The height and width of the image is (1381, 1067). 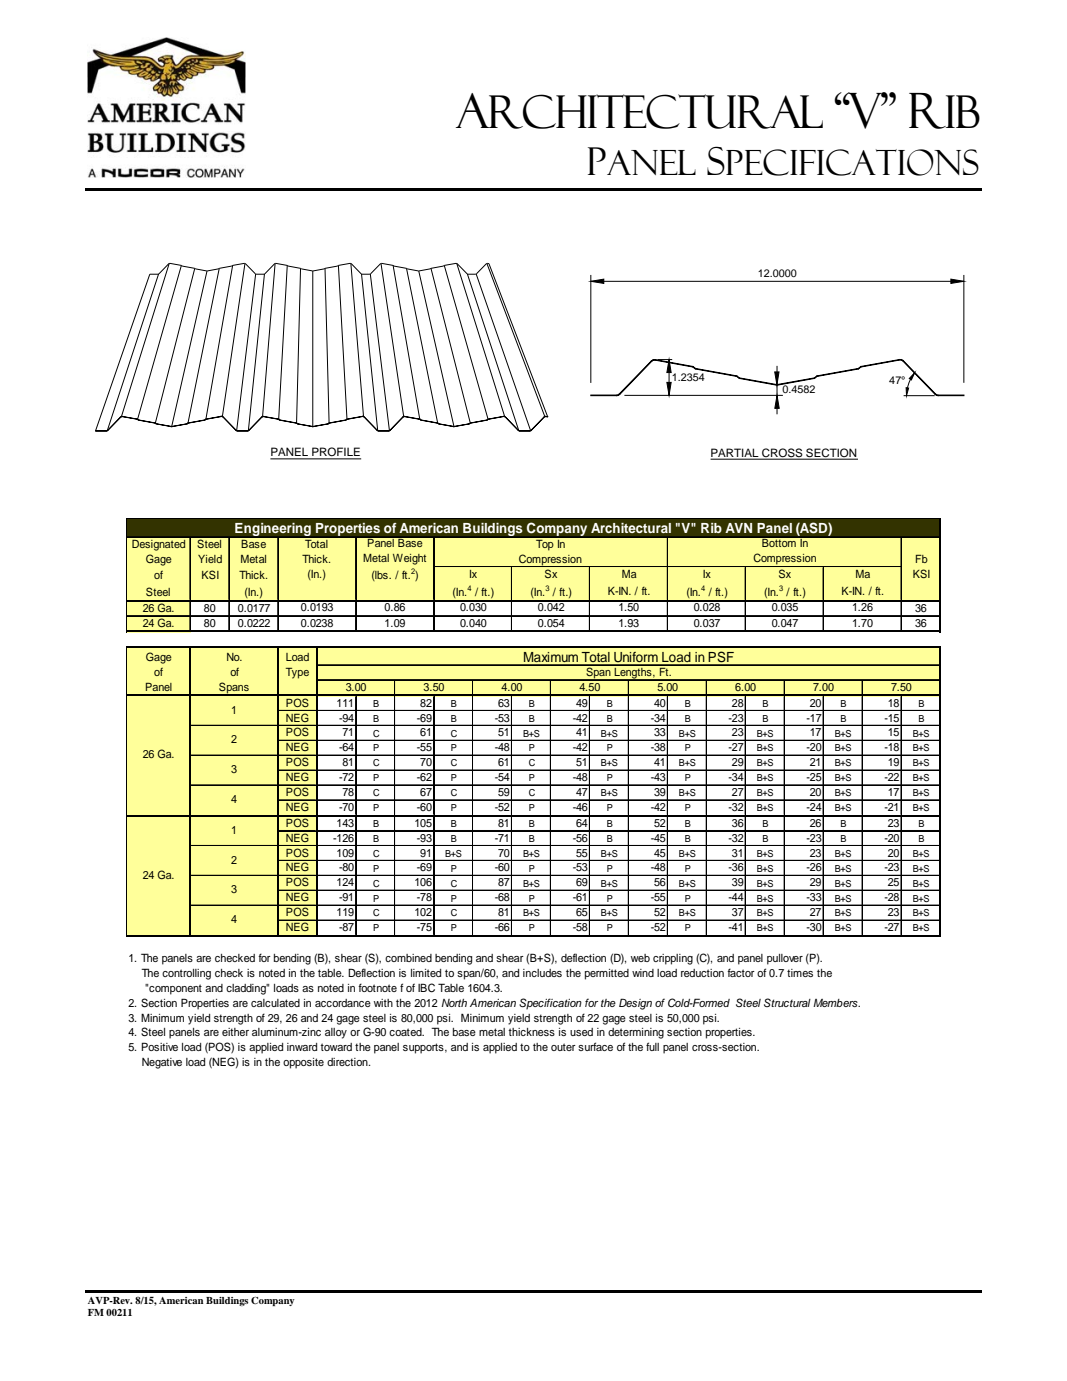 I want to click on Type, so click(x=297, y=673).
